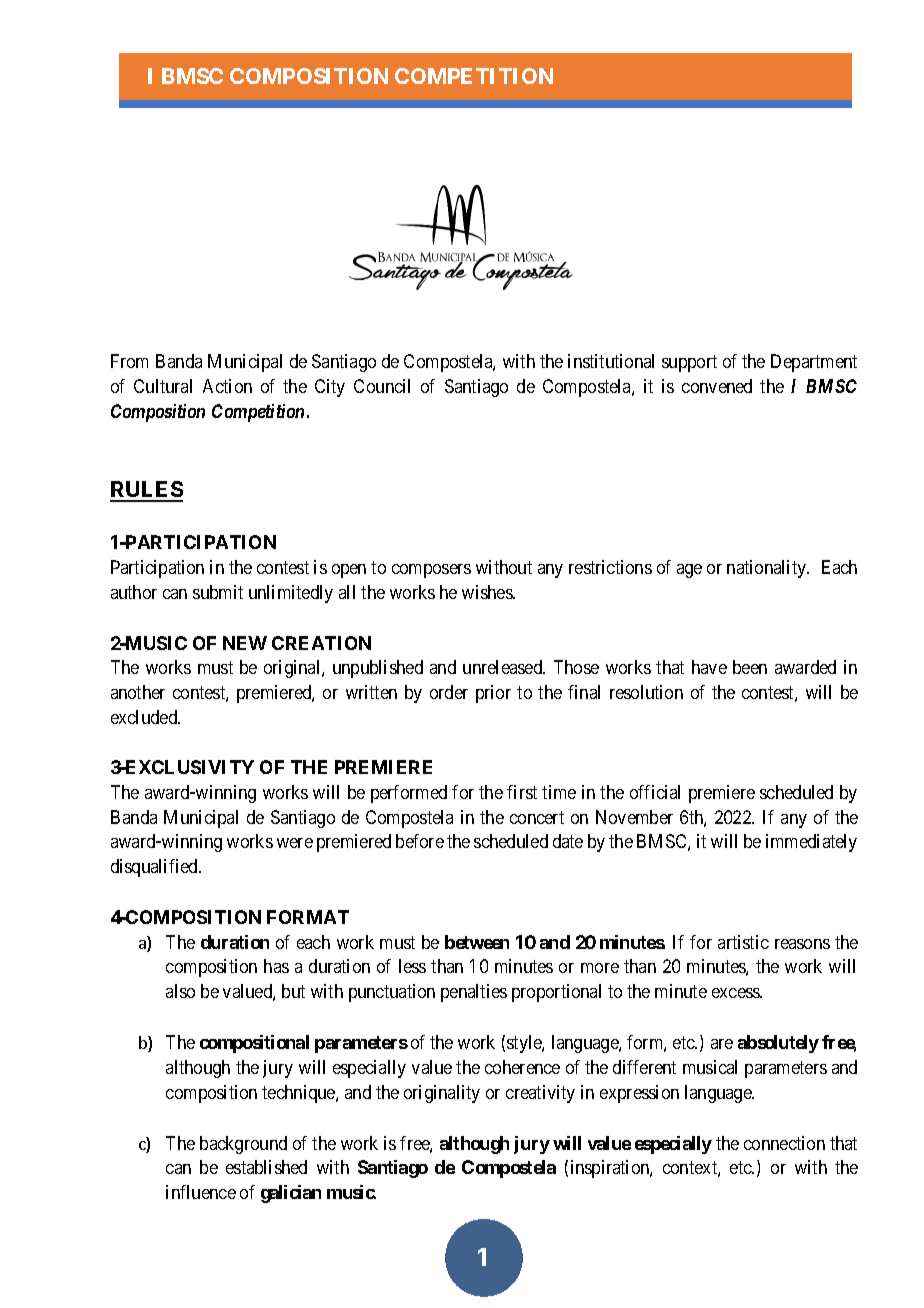  Describe the element at coordinates (180, 991) in the screenshot. I see `also` at that location.
